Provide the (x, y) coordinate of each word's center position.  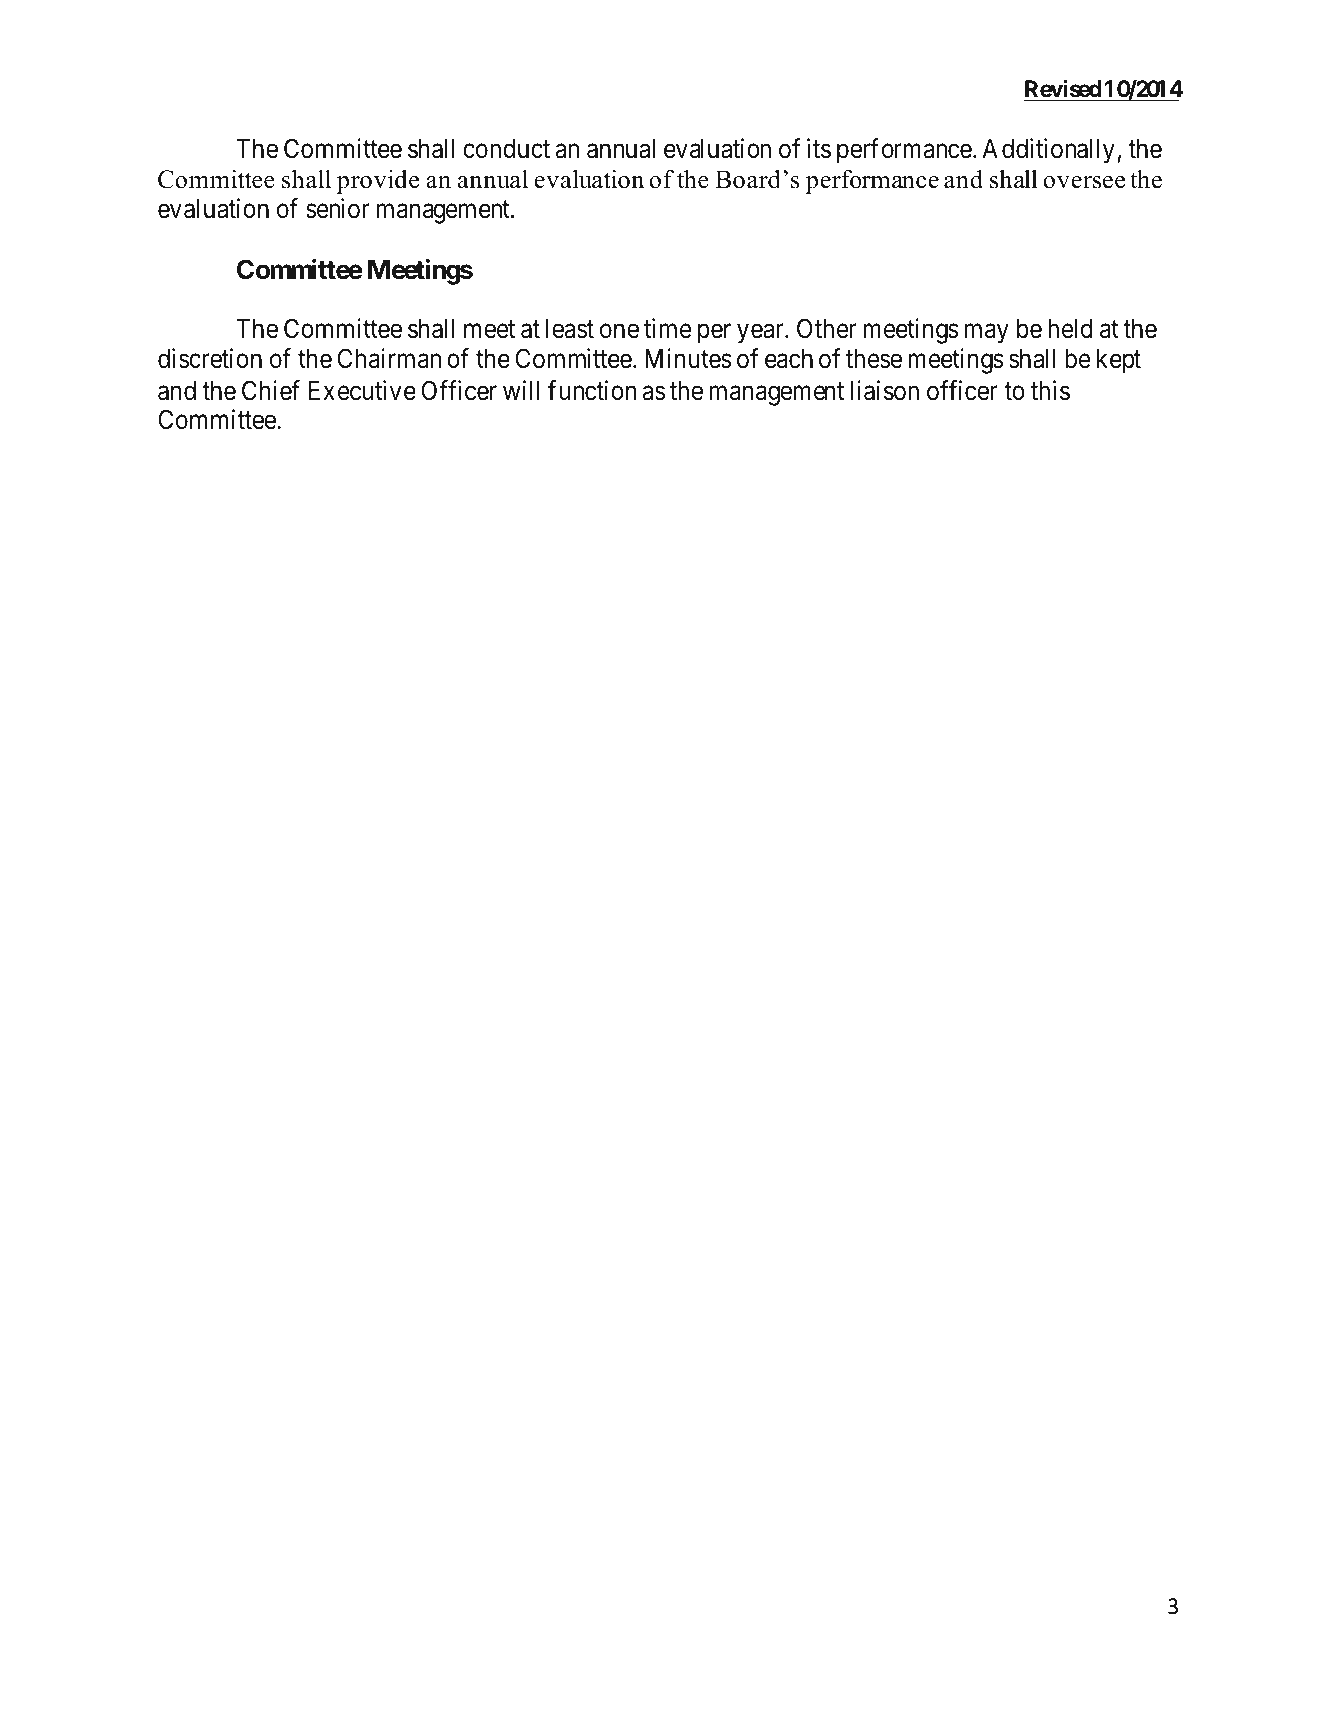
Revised (1063, 90)
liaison (885, 390)
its (819, 149)
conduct (506, 149)
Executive (362, 390)
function (592, 390)
